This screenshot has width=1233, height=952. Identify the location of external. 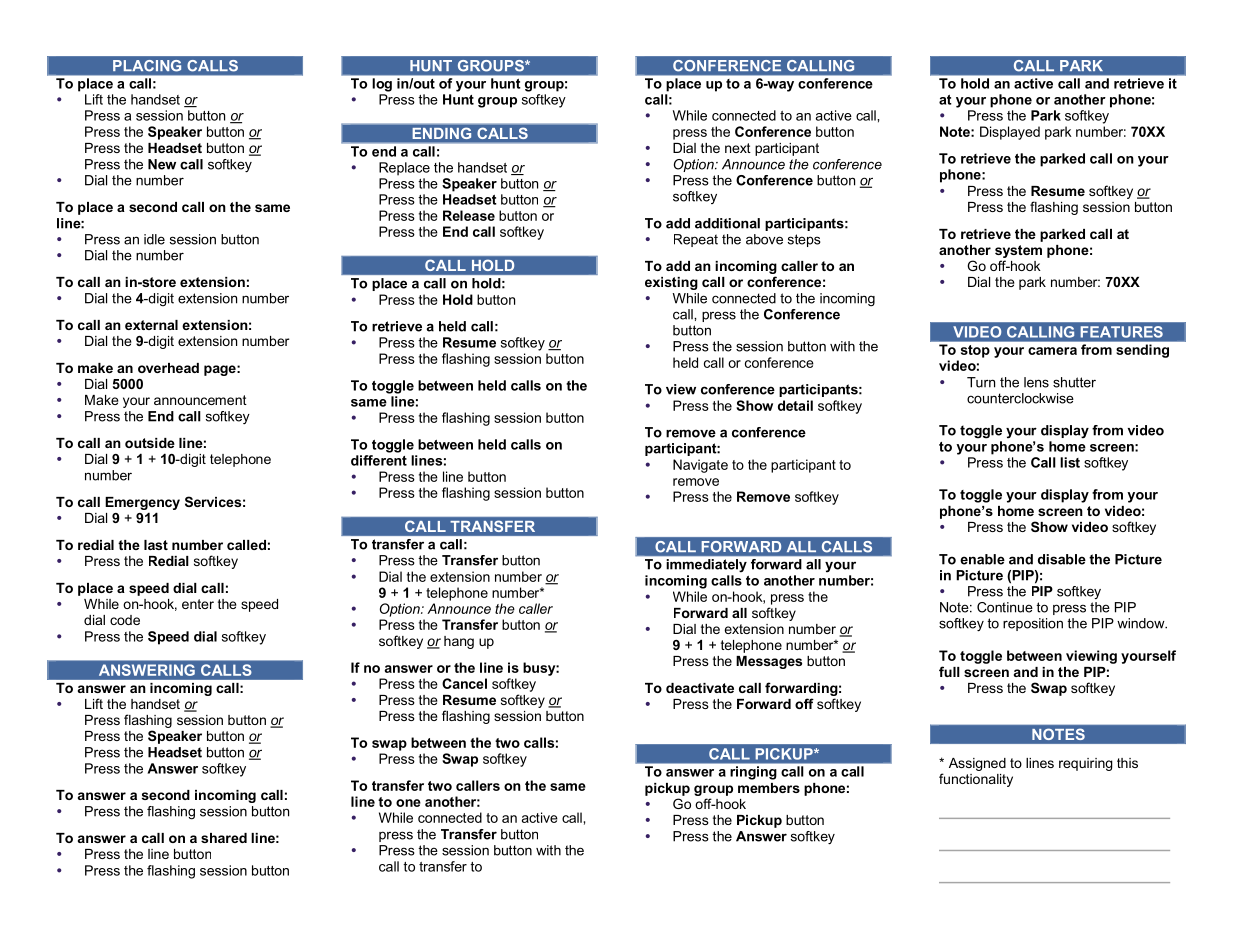
(151, 325).
